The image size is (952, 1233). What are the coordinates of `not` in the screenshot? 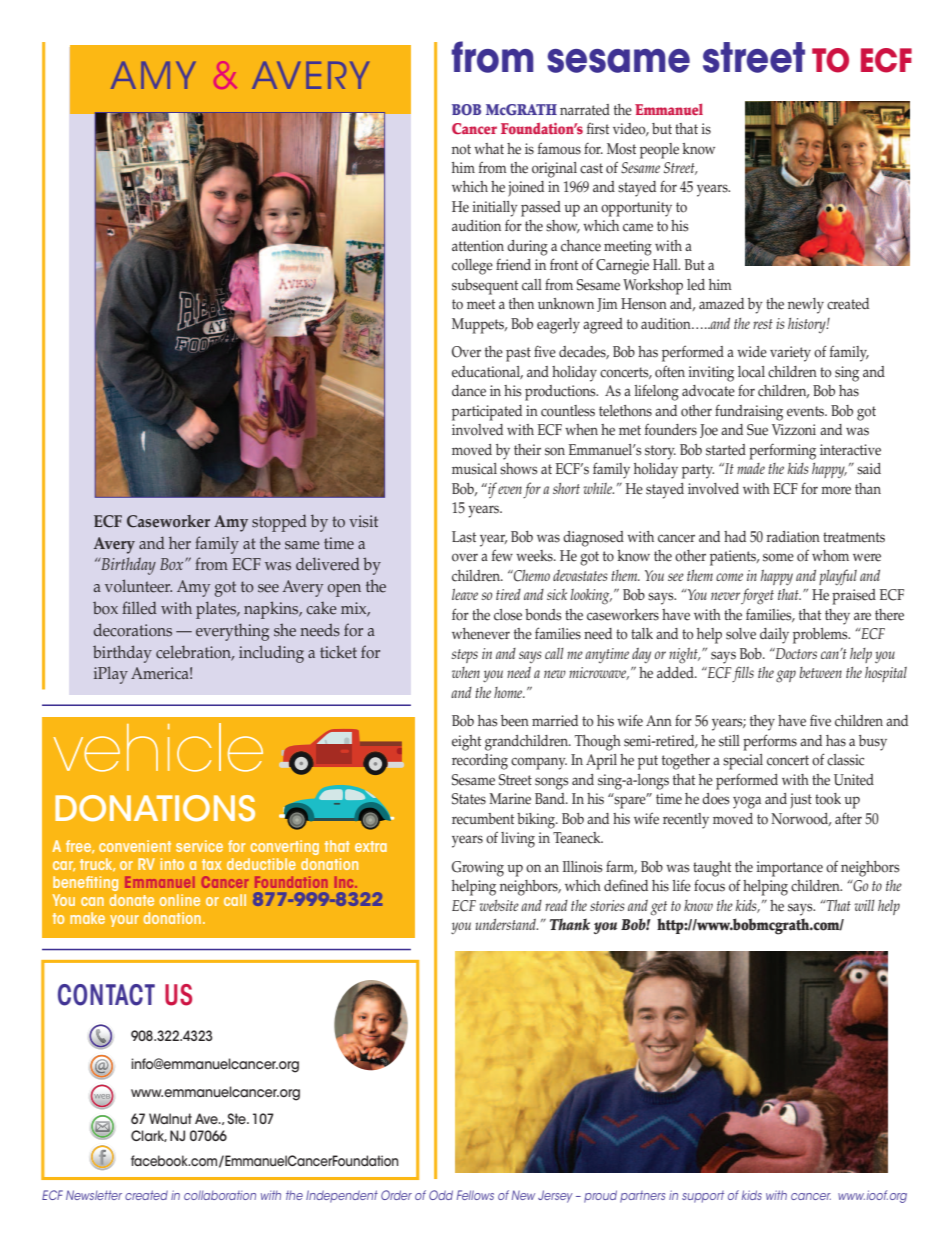 It's located at (461, 149).
